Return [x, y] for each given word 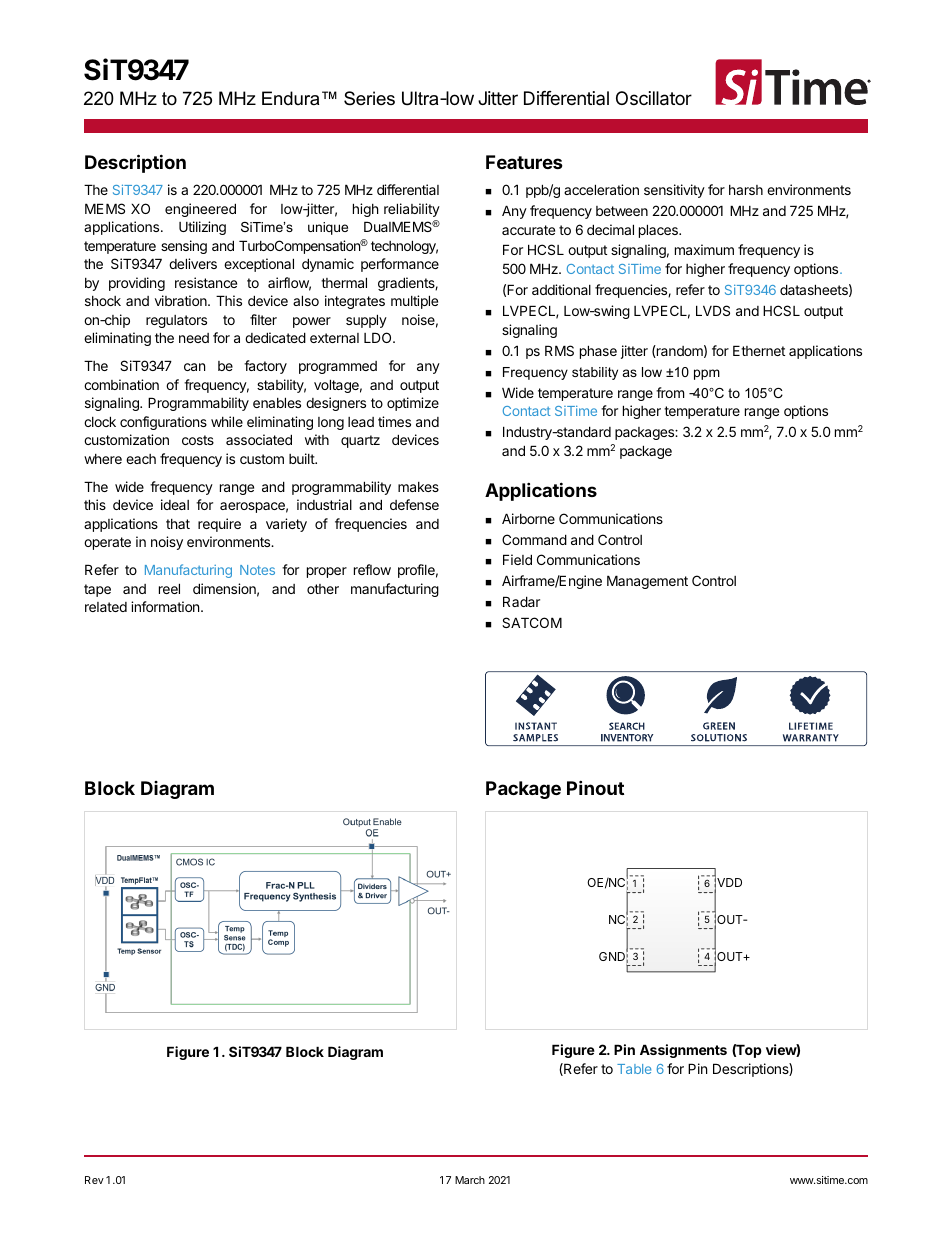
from [670, 392]
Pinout [595, 787]
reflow [372, 569]
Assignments [683, 1051]
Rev [94, 1180]
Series [369, 98]
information [166, 606]
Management [647, 582]
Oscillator [654, 98]
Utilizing [202, 228]
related [106, 607]
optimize [413, 404]
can [194, 367]
